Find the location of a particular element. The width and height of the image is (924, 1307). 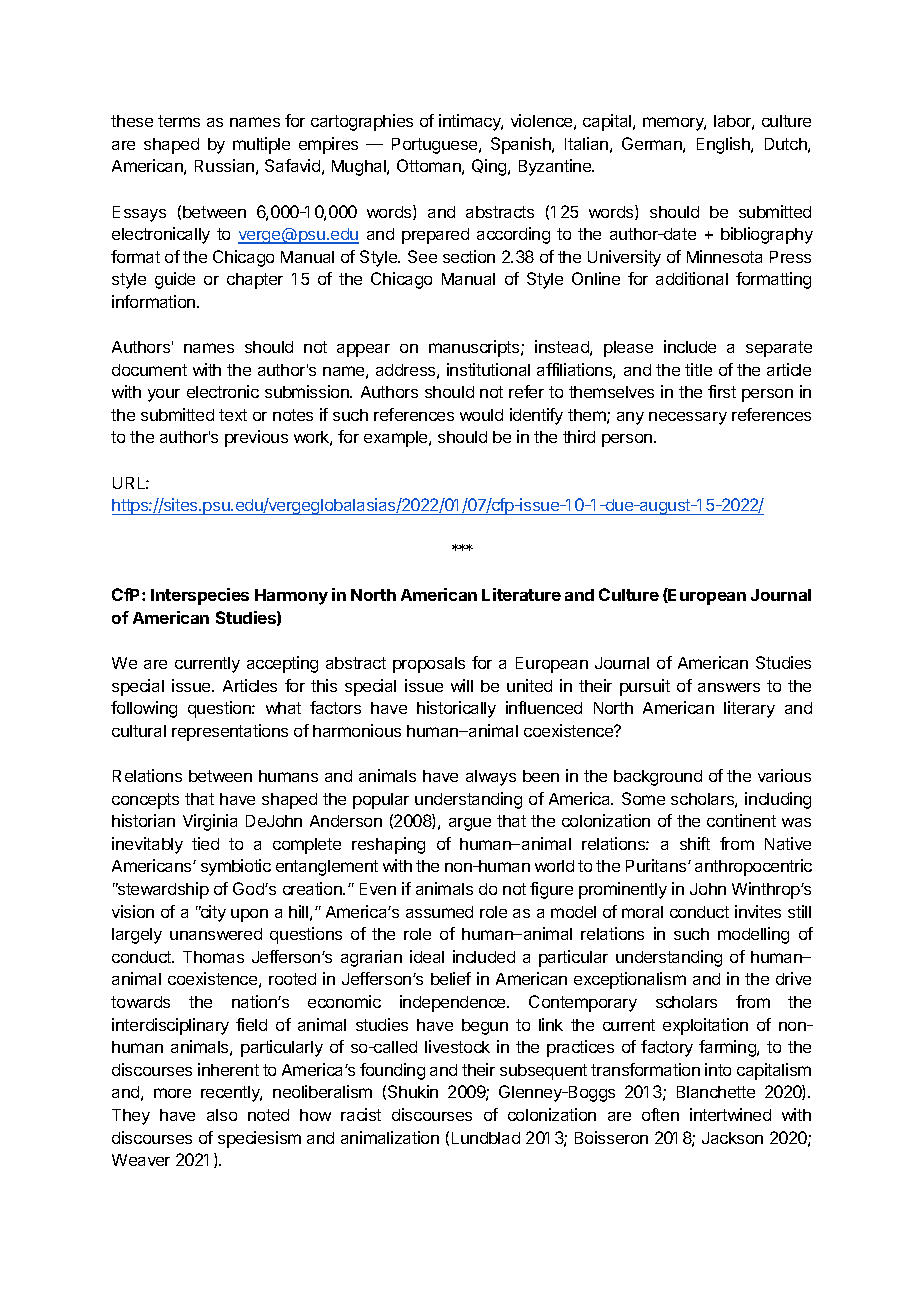

would is located at coordinates (481, 415).
